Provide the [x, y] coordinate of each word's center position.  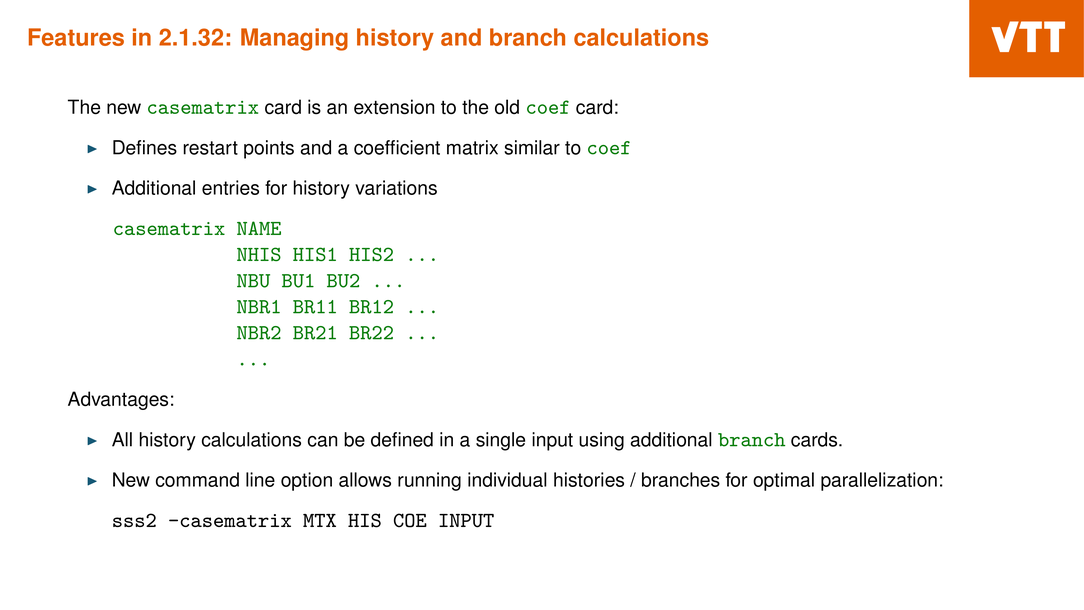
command [197, 479]
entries [230, 187]
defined [402, 439]
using [601, 441]
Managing [294, 39]
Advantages [118, 400]
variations [396, 187]
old [507, 107]
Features [76, 37]
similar [532, 147]
